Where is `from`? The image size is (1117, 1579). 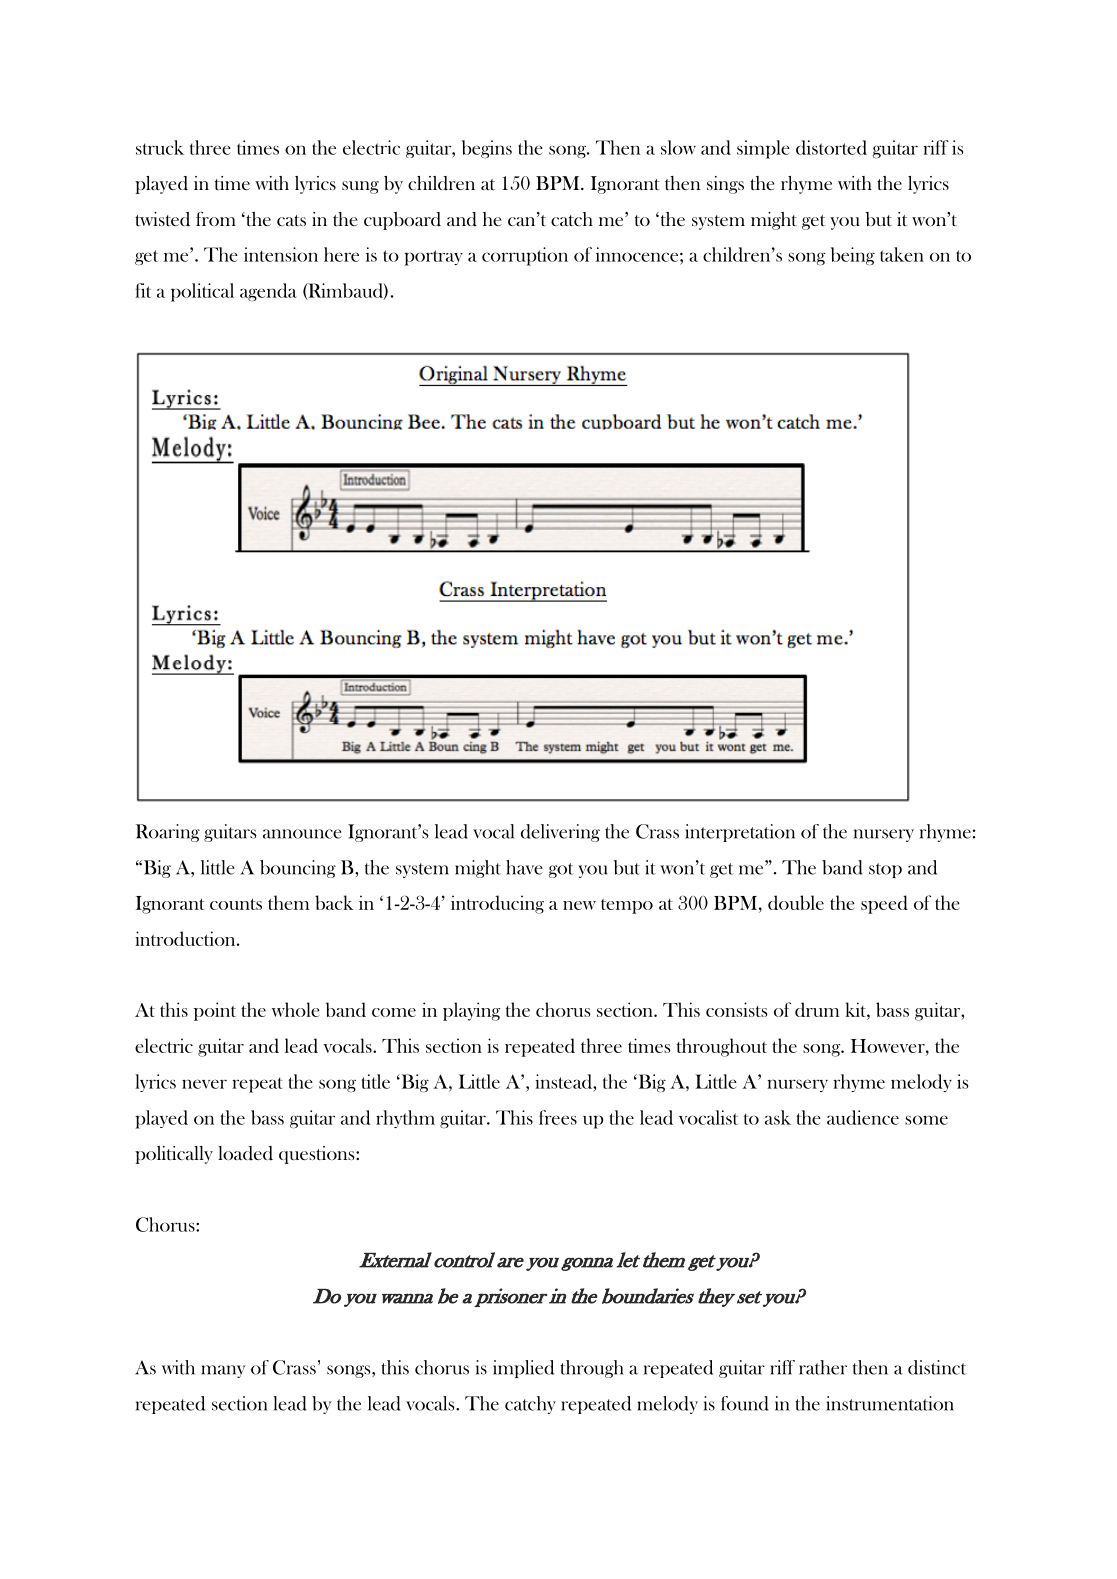 from is located at coordinates (216, 218).
